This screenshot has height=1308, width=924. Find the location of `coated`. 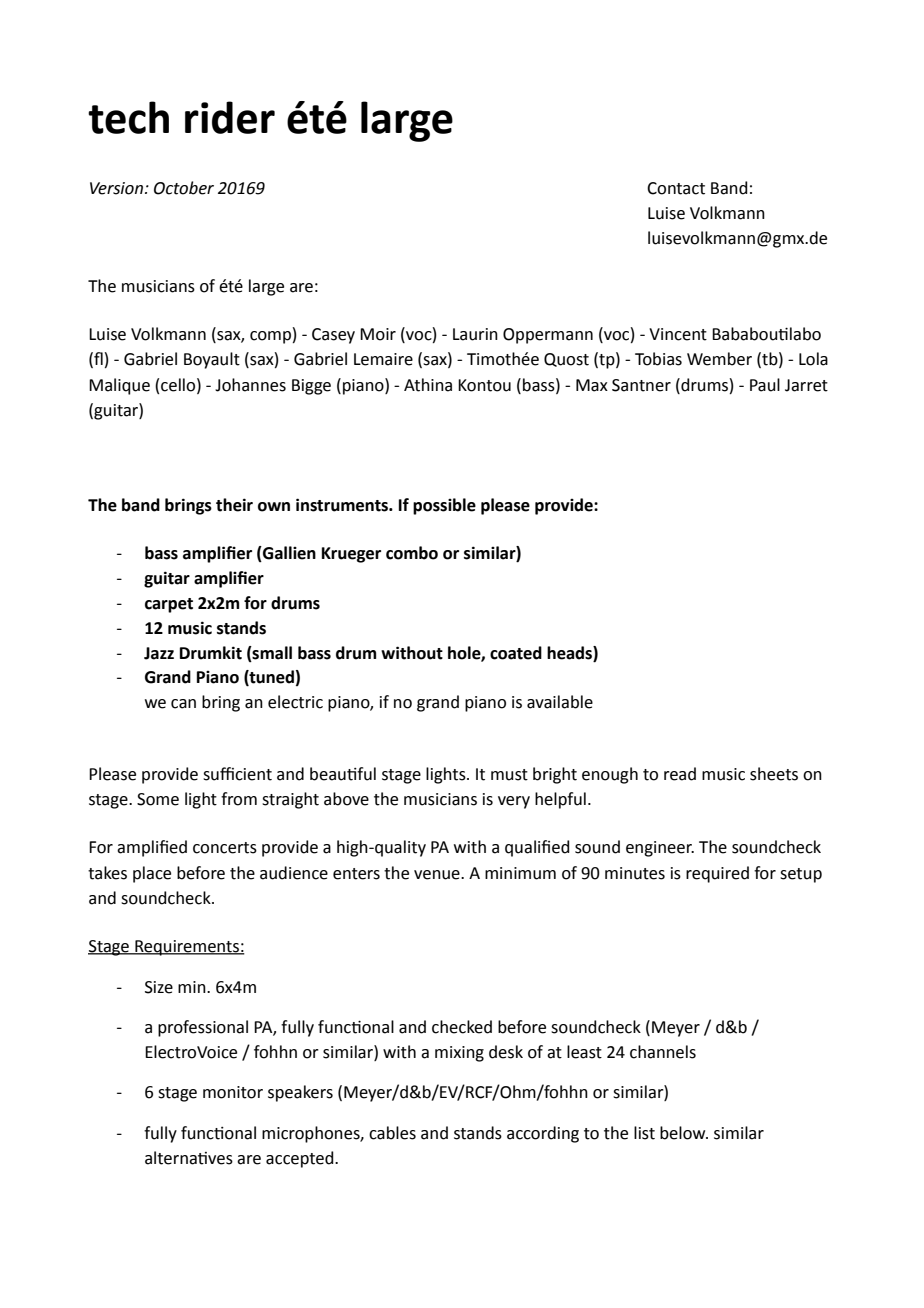

coated is located at coordinates (516, 653).
